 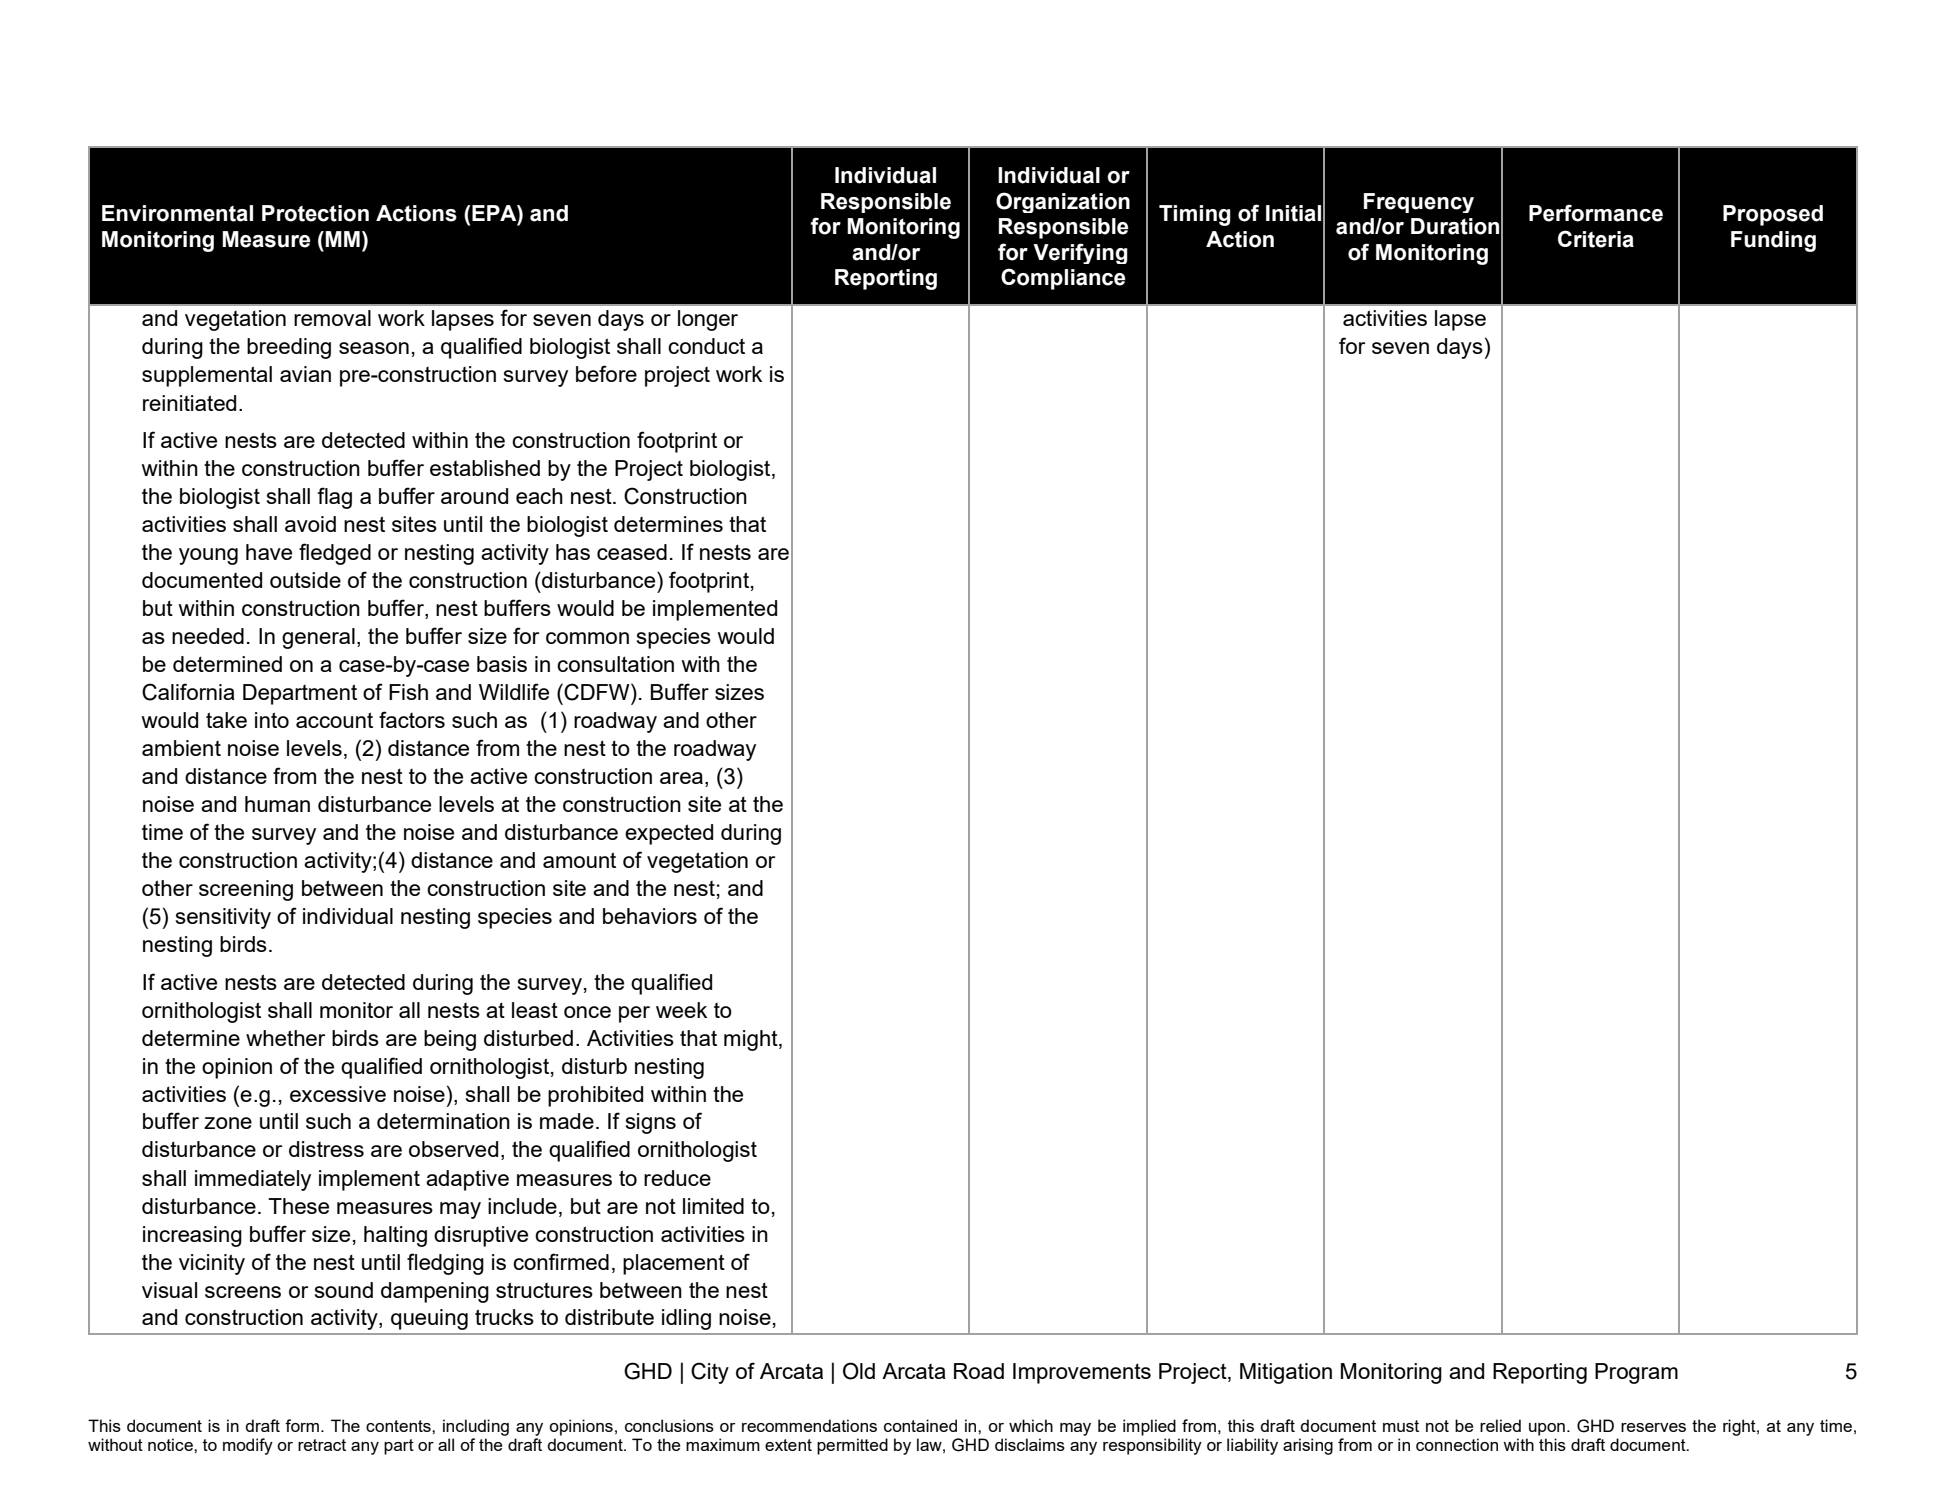 I want to click on Criteria, so click(x=1596, y=239).
